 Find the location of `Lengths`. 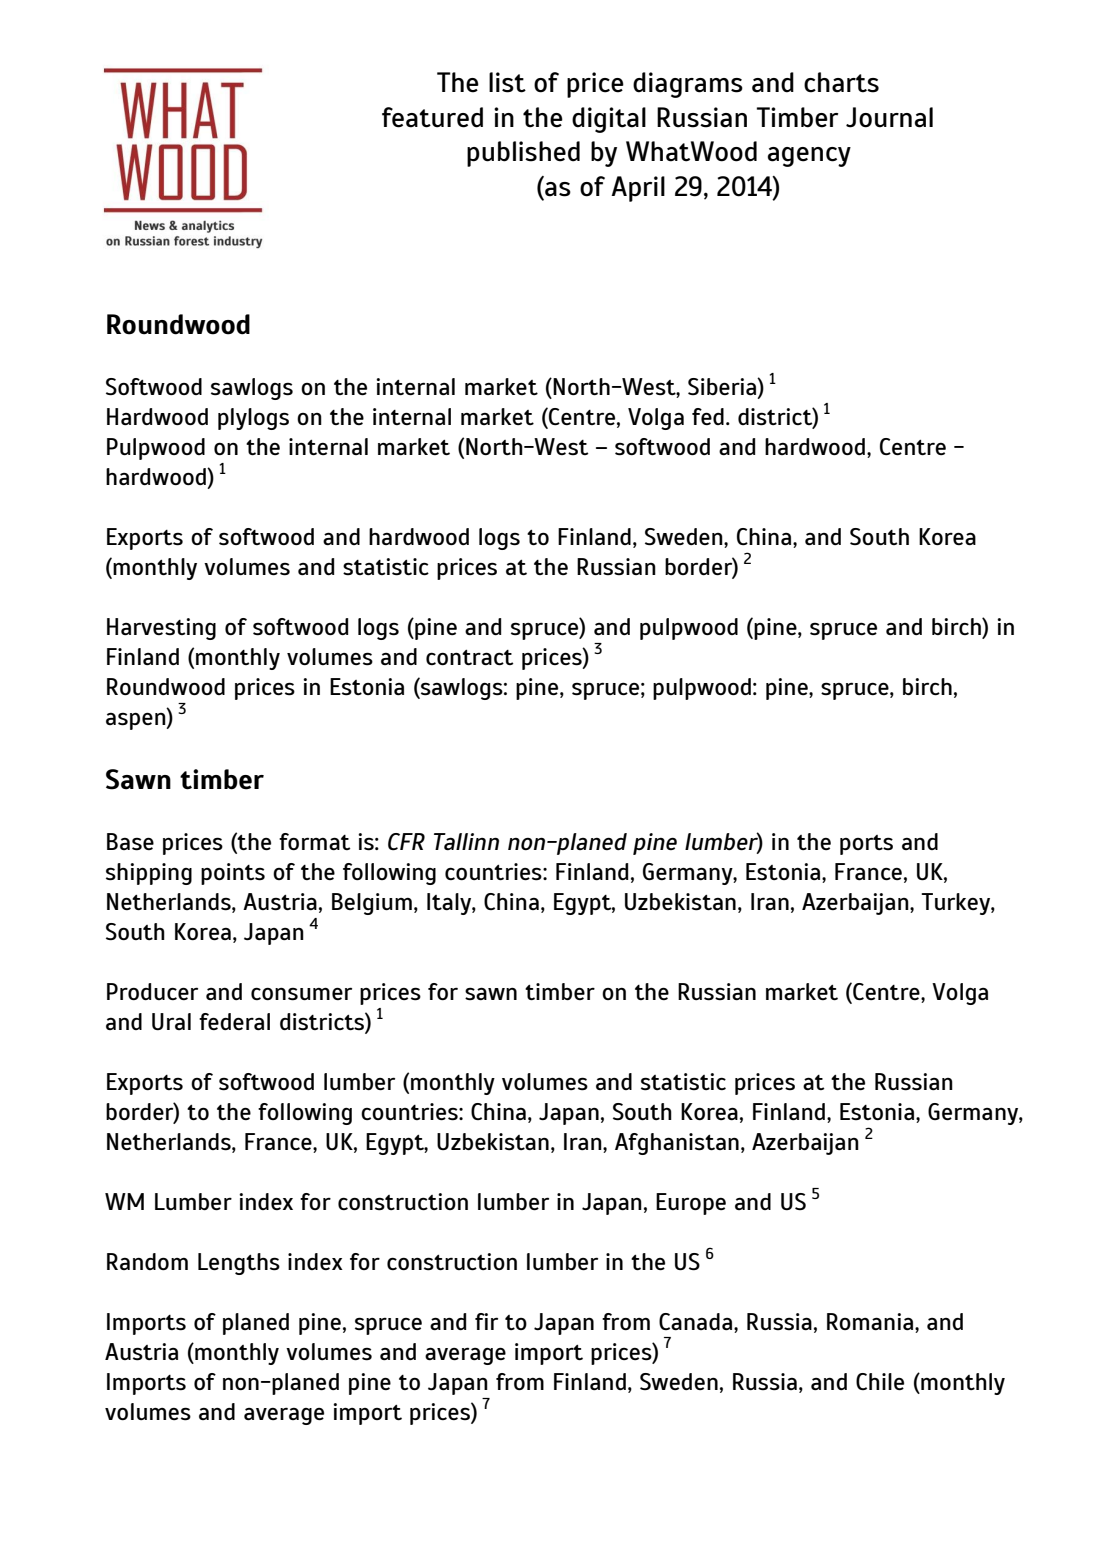

Lengths is located at coordinates (239, 1264).
